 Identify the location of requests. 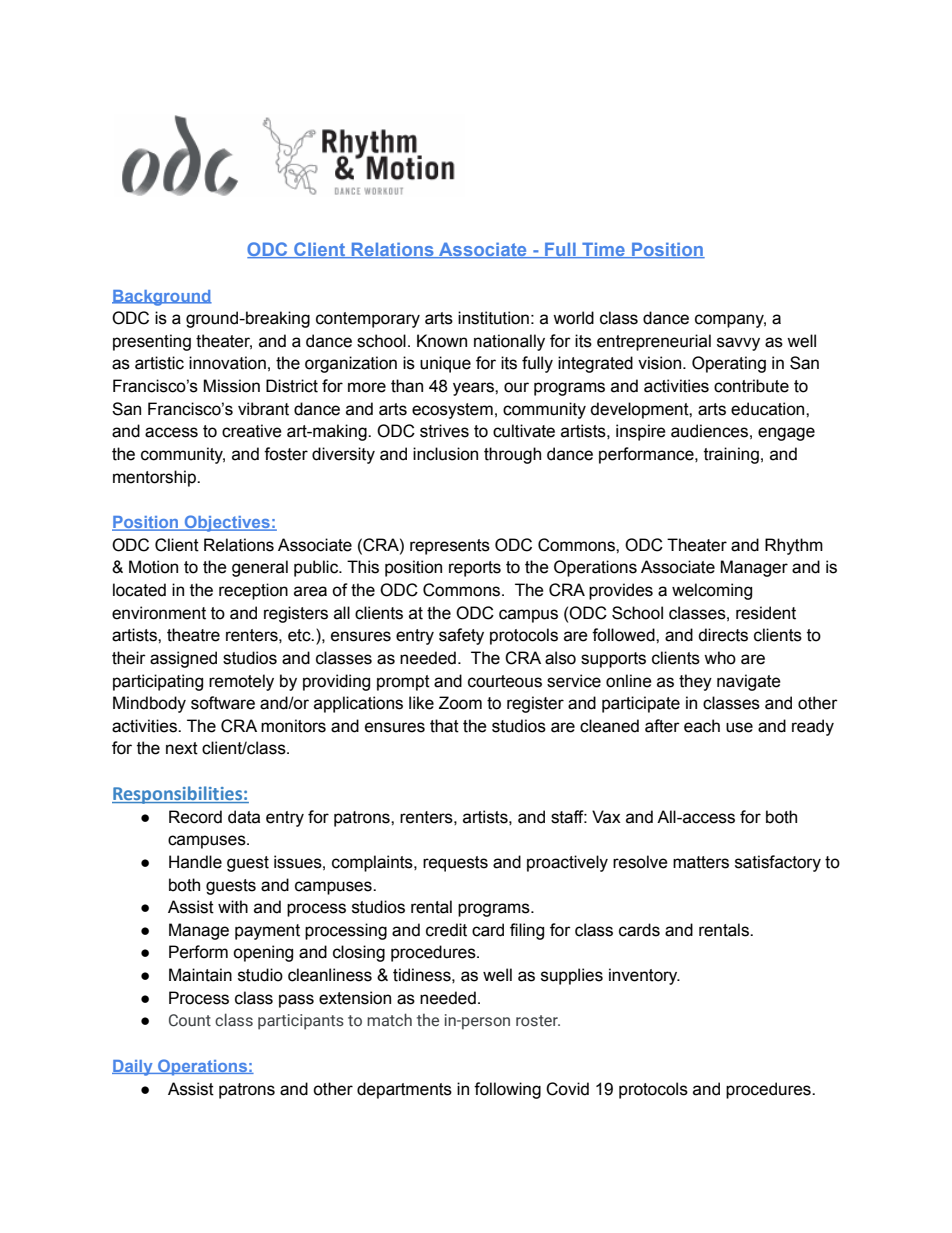
(455, 864).
